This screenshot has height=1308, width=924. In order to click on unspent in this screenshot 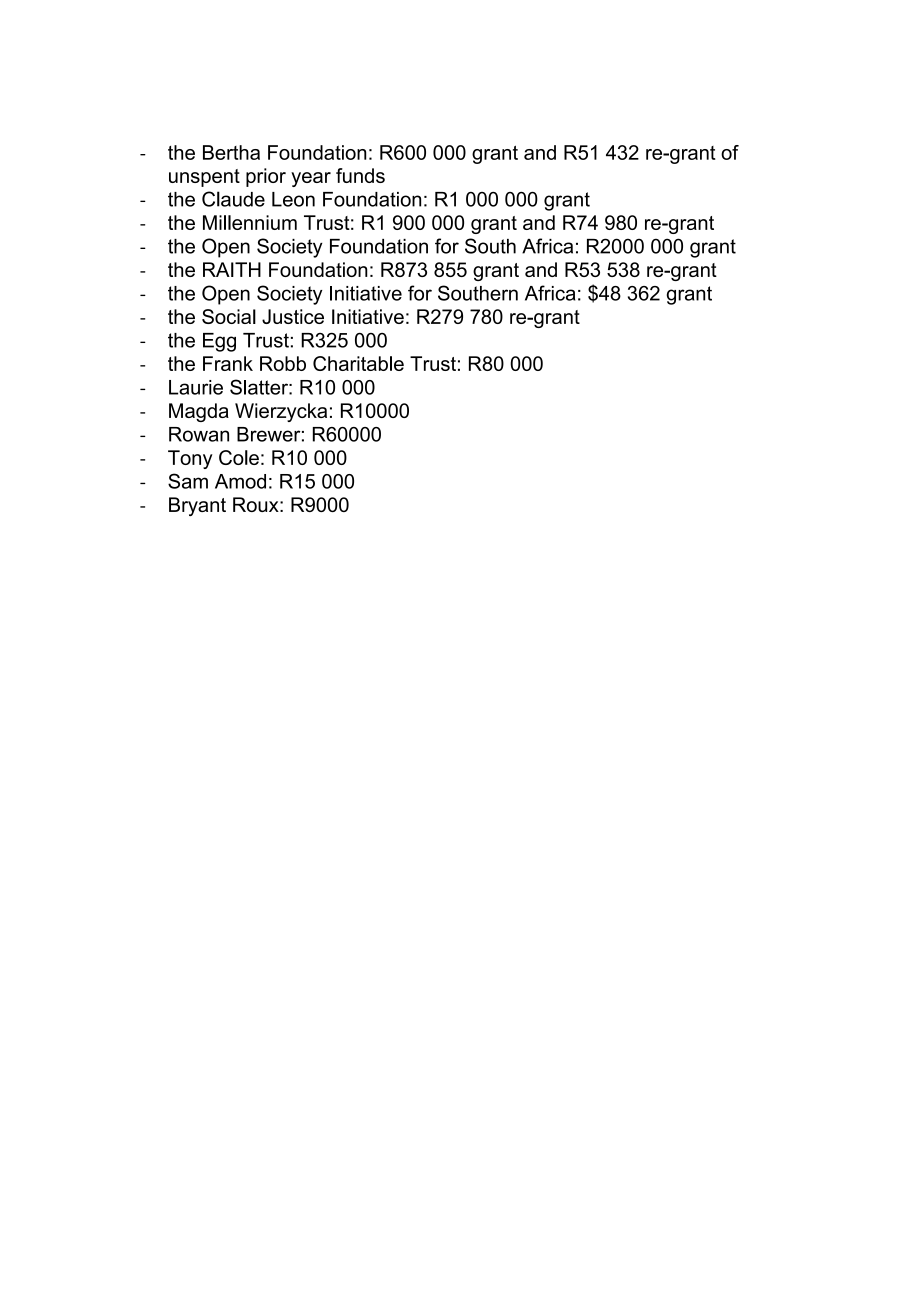, I will do `click(204, 178)`.
